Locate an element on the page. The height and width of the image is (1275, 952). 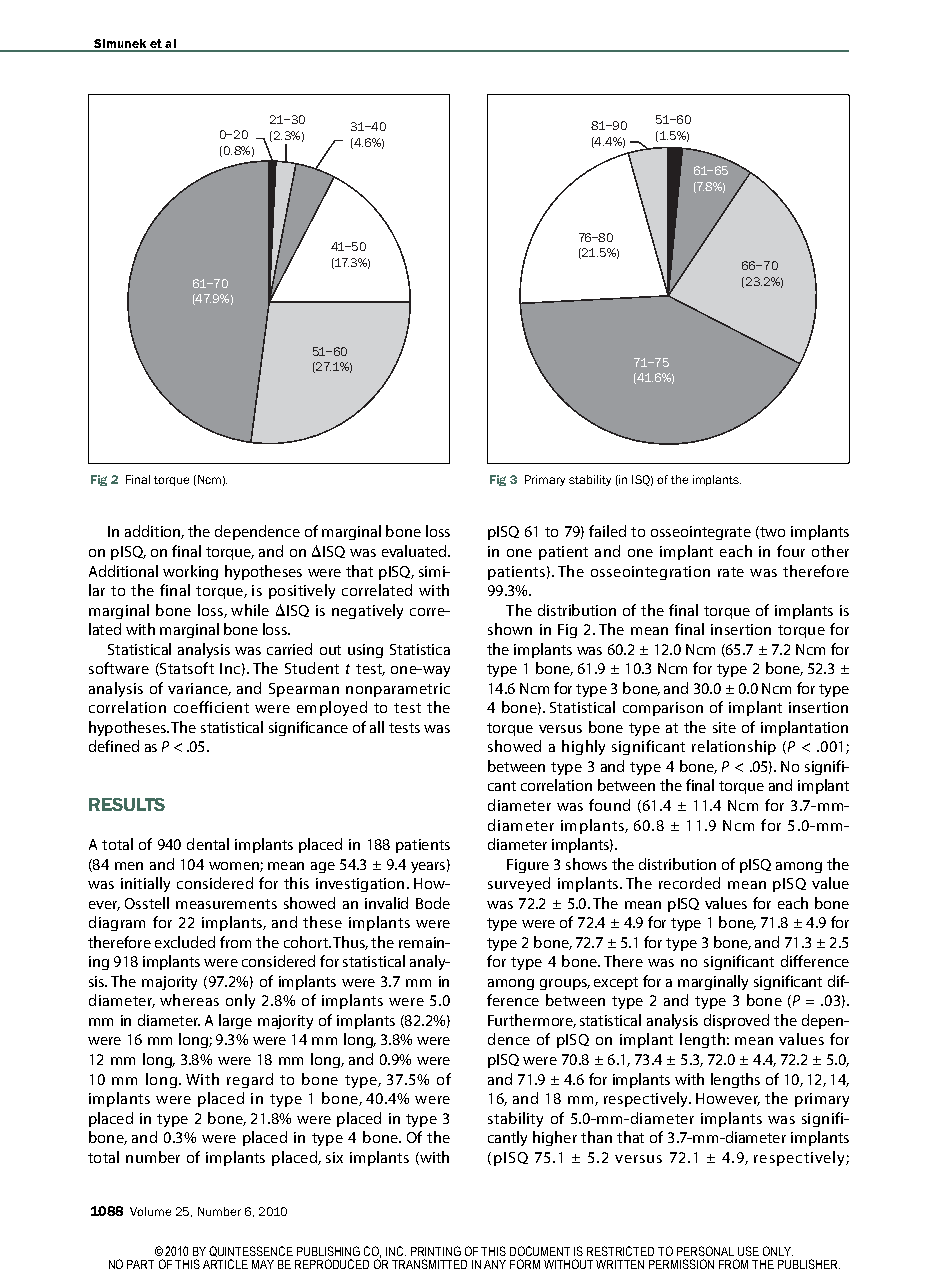
nonparametric is located at coordinates (398, 690).
